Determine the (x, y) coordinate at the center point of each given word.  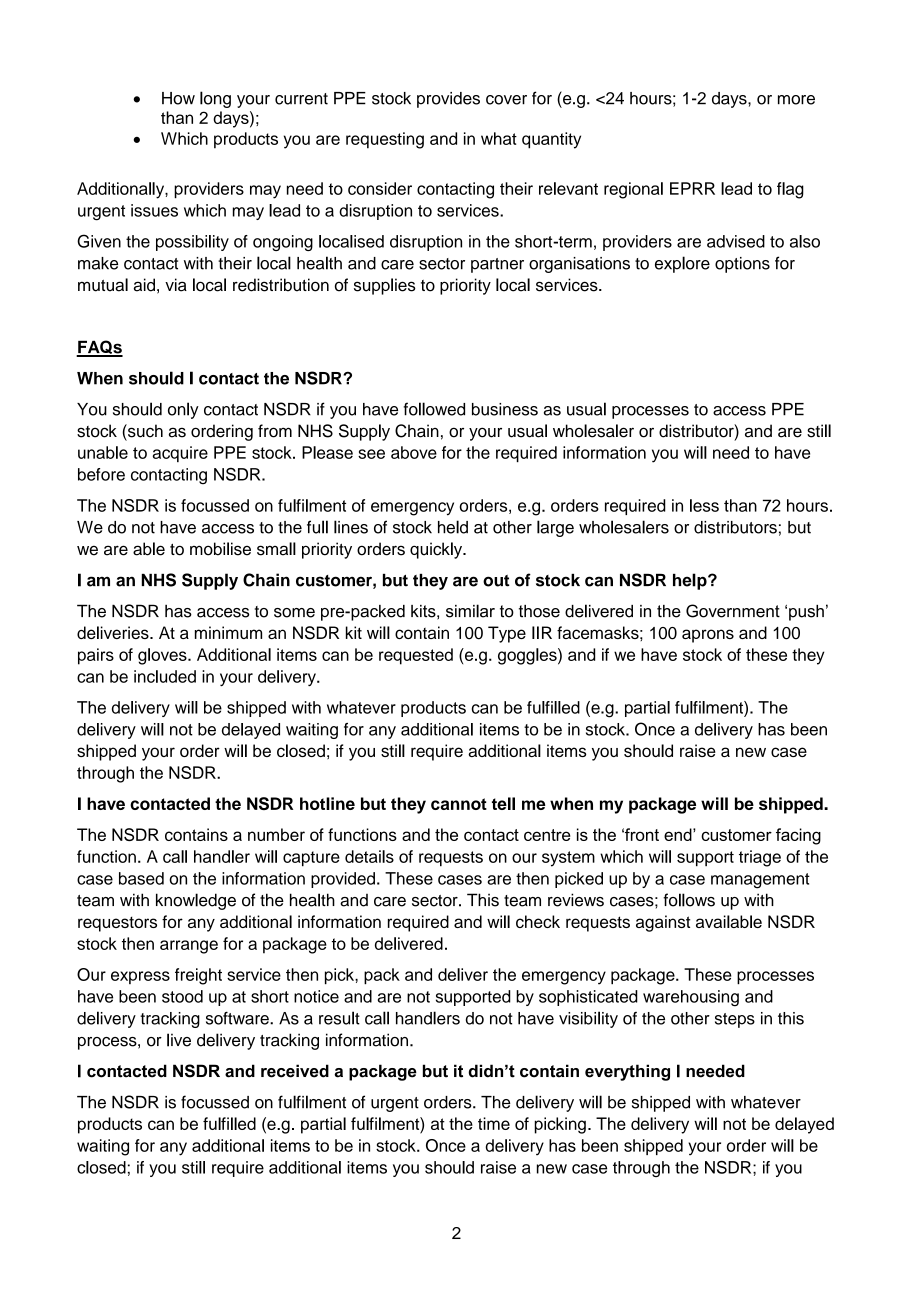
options (742, 265)
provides (448, 100)
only (183, 410)
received (295, 1071)
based (141, 878)
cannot (459, 804)
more (796, 100)
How (178, 98)
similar (470, 611)
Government (733, 611)
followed (434, 409)
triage (760, 858)
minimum (228, 632)
